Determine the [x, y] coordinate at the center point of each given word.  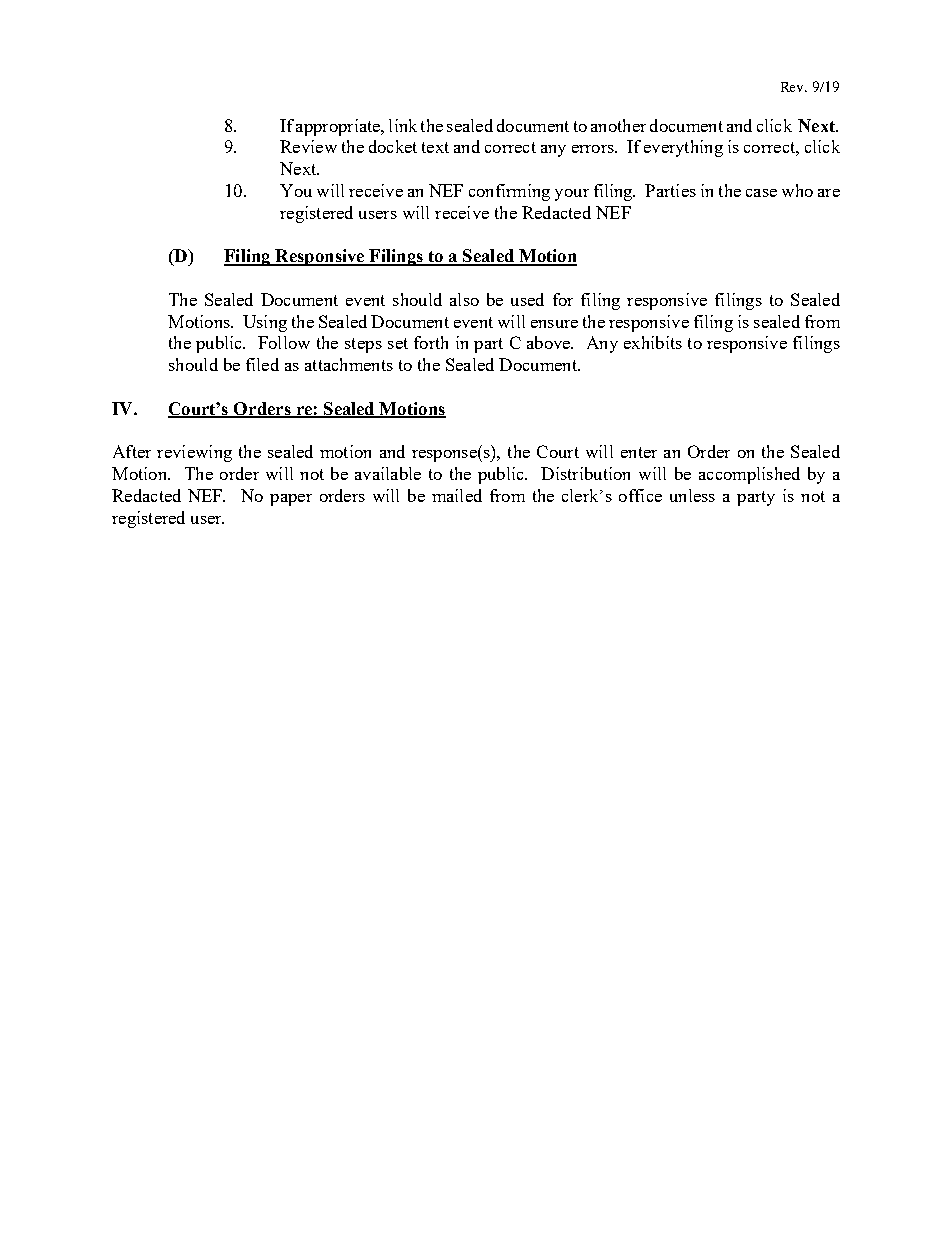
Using [265, 323]
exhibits [653, 342]
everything [683, 148]
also [464, 299]
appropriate [339, 127]
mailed [457, 495]
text [435, 147]
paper [291, 500]
